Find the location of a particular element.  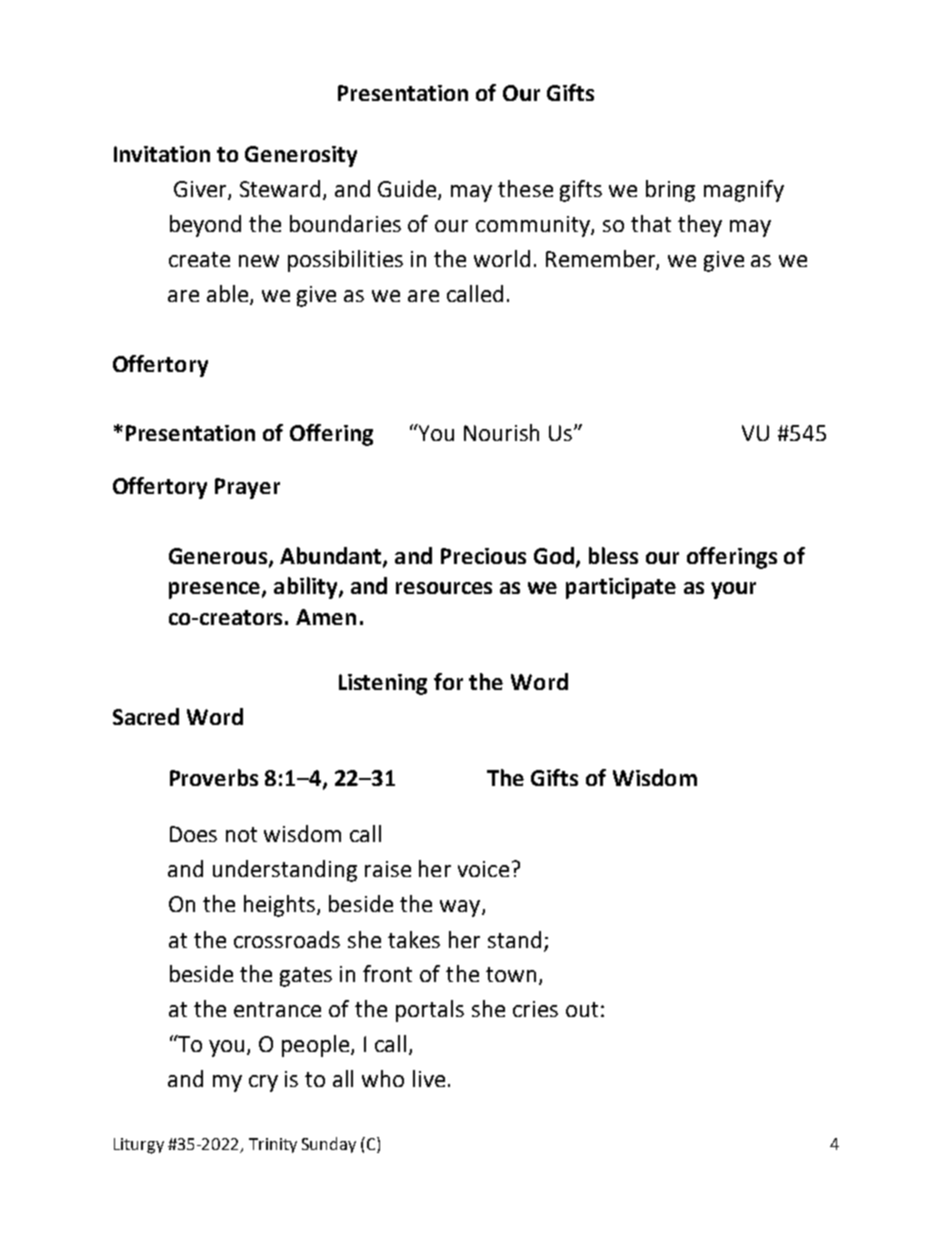

resources is located at coordinates (444, 588).
